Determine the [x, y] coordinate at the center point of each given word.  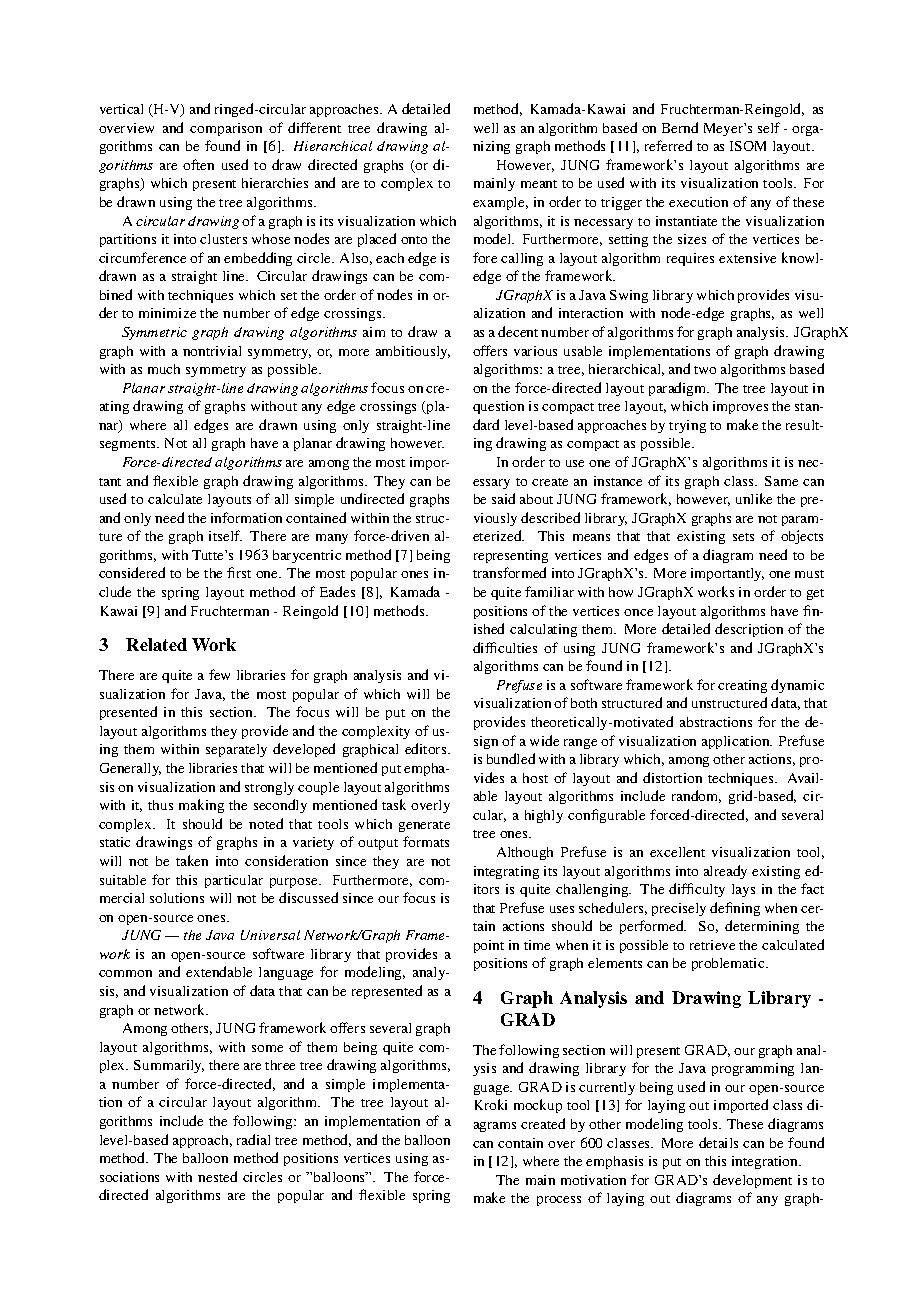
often [198, 164]
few [219, 674]
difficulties [505, 647]
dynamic [797, 686]
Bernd [680, 127]
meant [539, 184]
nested [217, 1176]
